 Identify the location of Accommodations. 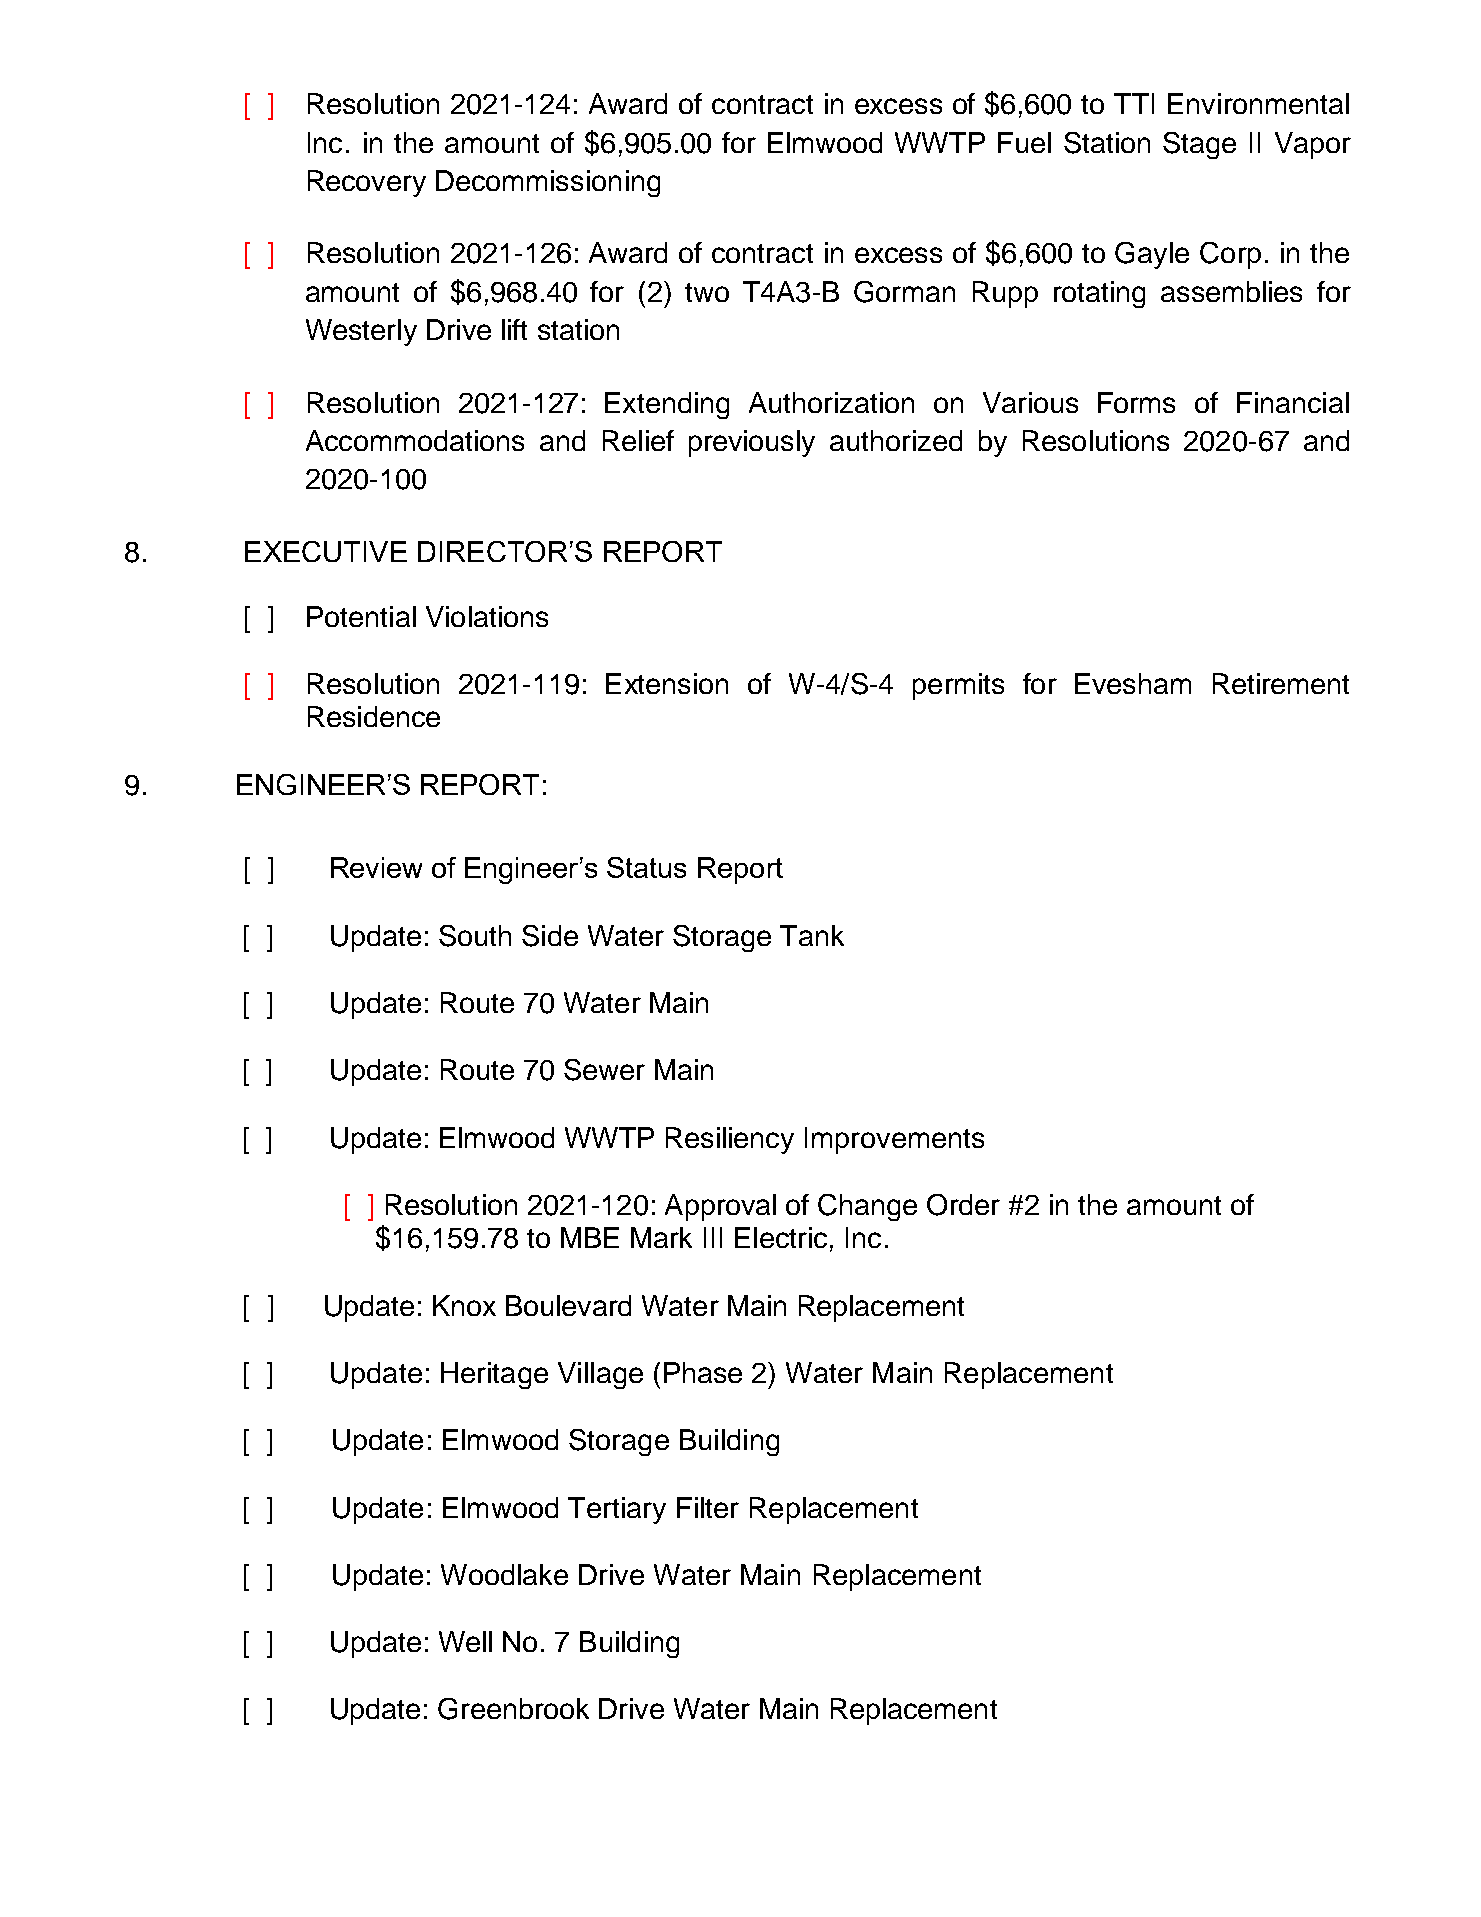
(415, 440).
